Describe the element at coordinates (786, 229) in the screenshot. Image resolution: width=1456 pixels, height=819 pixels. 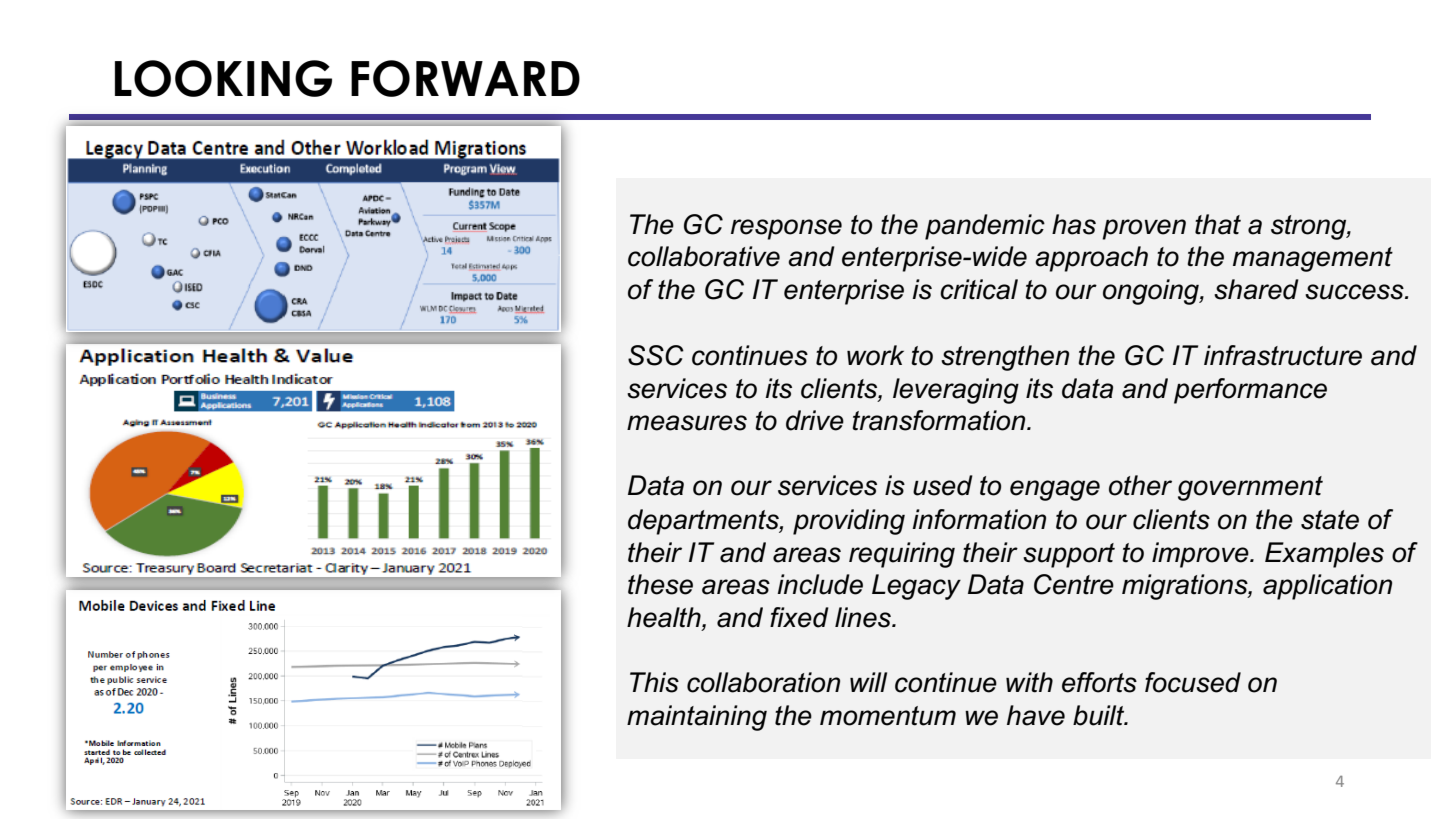
I see `response` at that location.
